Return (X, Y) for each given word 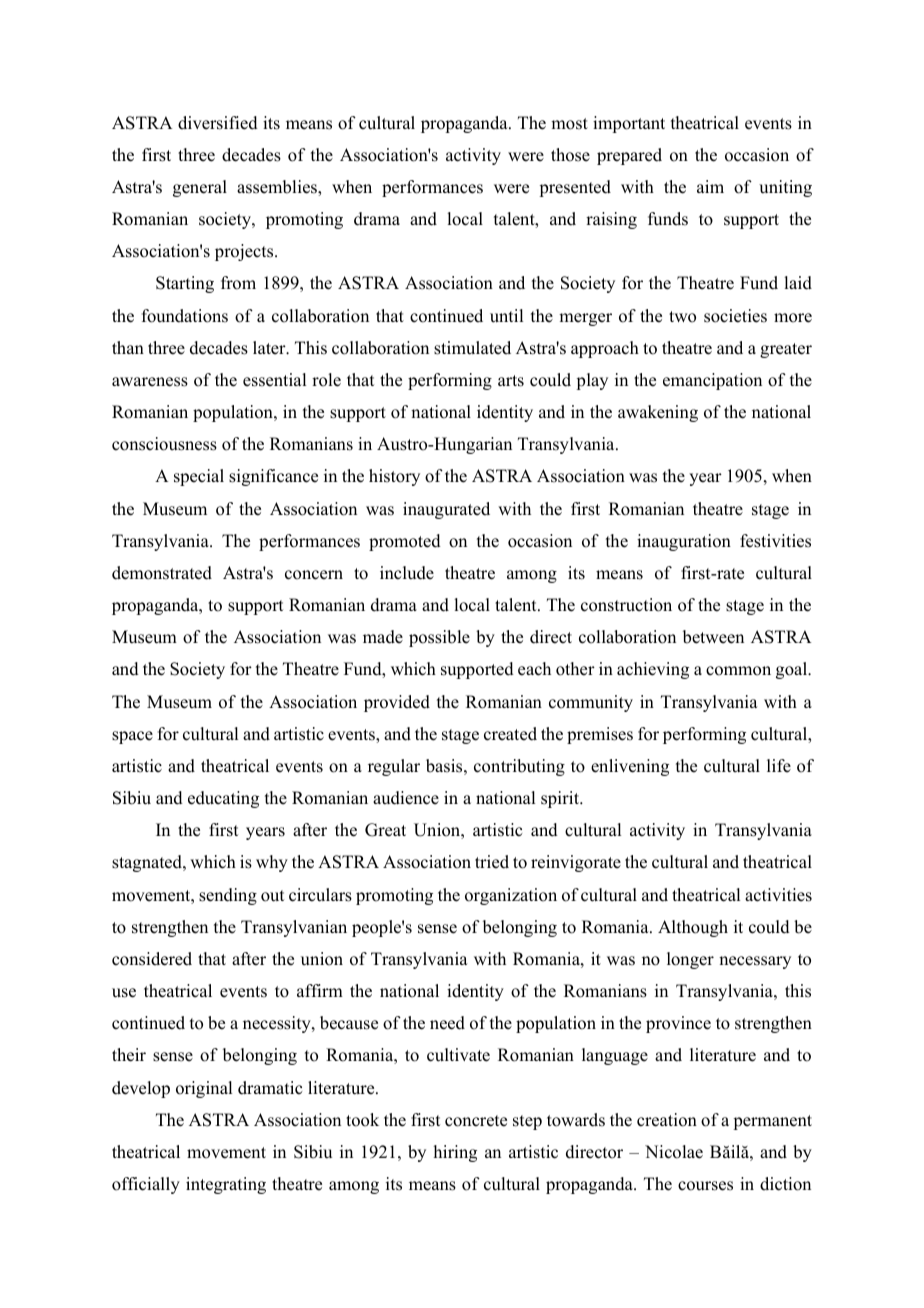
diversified (218, 123)
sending (228, 896)
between (713, 637)
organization (511, 896)
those (570, 155)
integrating (226, 1185)
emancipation (712, 381)
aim (710, 186)
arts (511, 381)
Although (693, 928)
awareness (150, 382)
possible (439, 638)
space (132, 737)
